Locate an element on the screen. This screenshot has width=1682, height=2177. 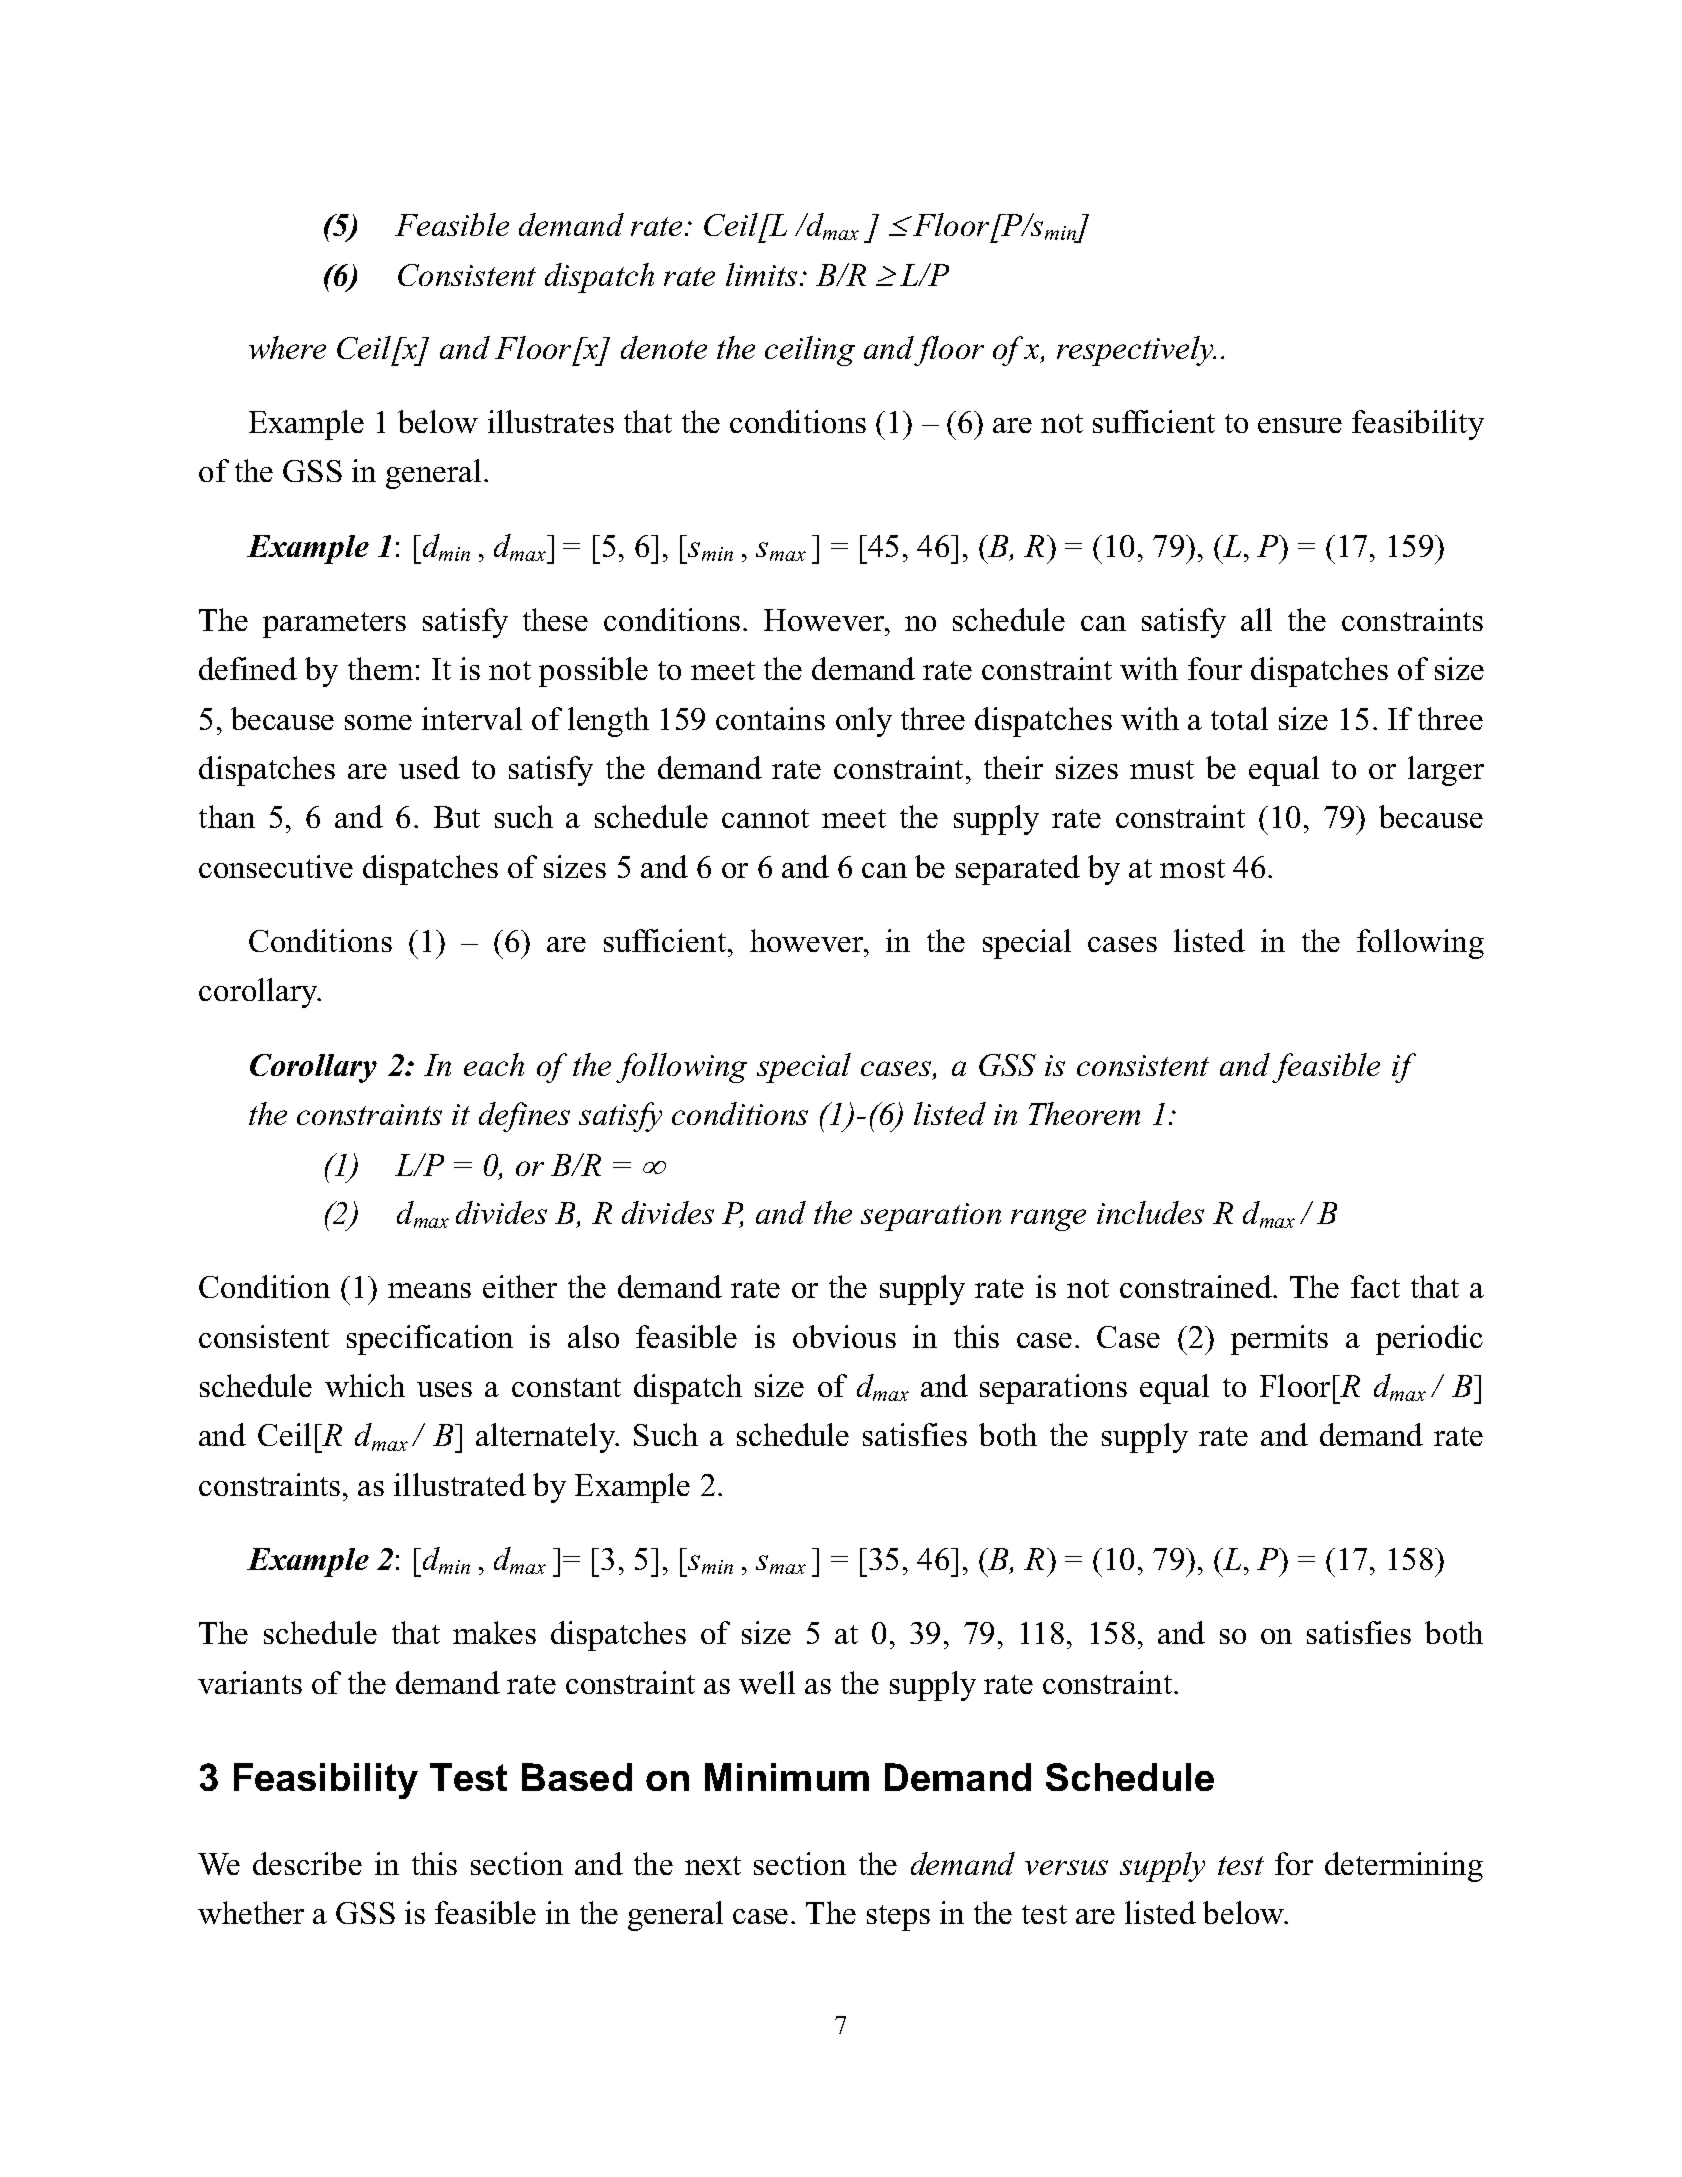
steps is located at coordinates (898, 1918).
